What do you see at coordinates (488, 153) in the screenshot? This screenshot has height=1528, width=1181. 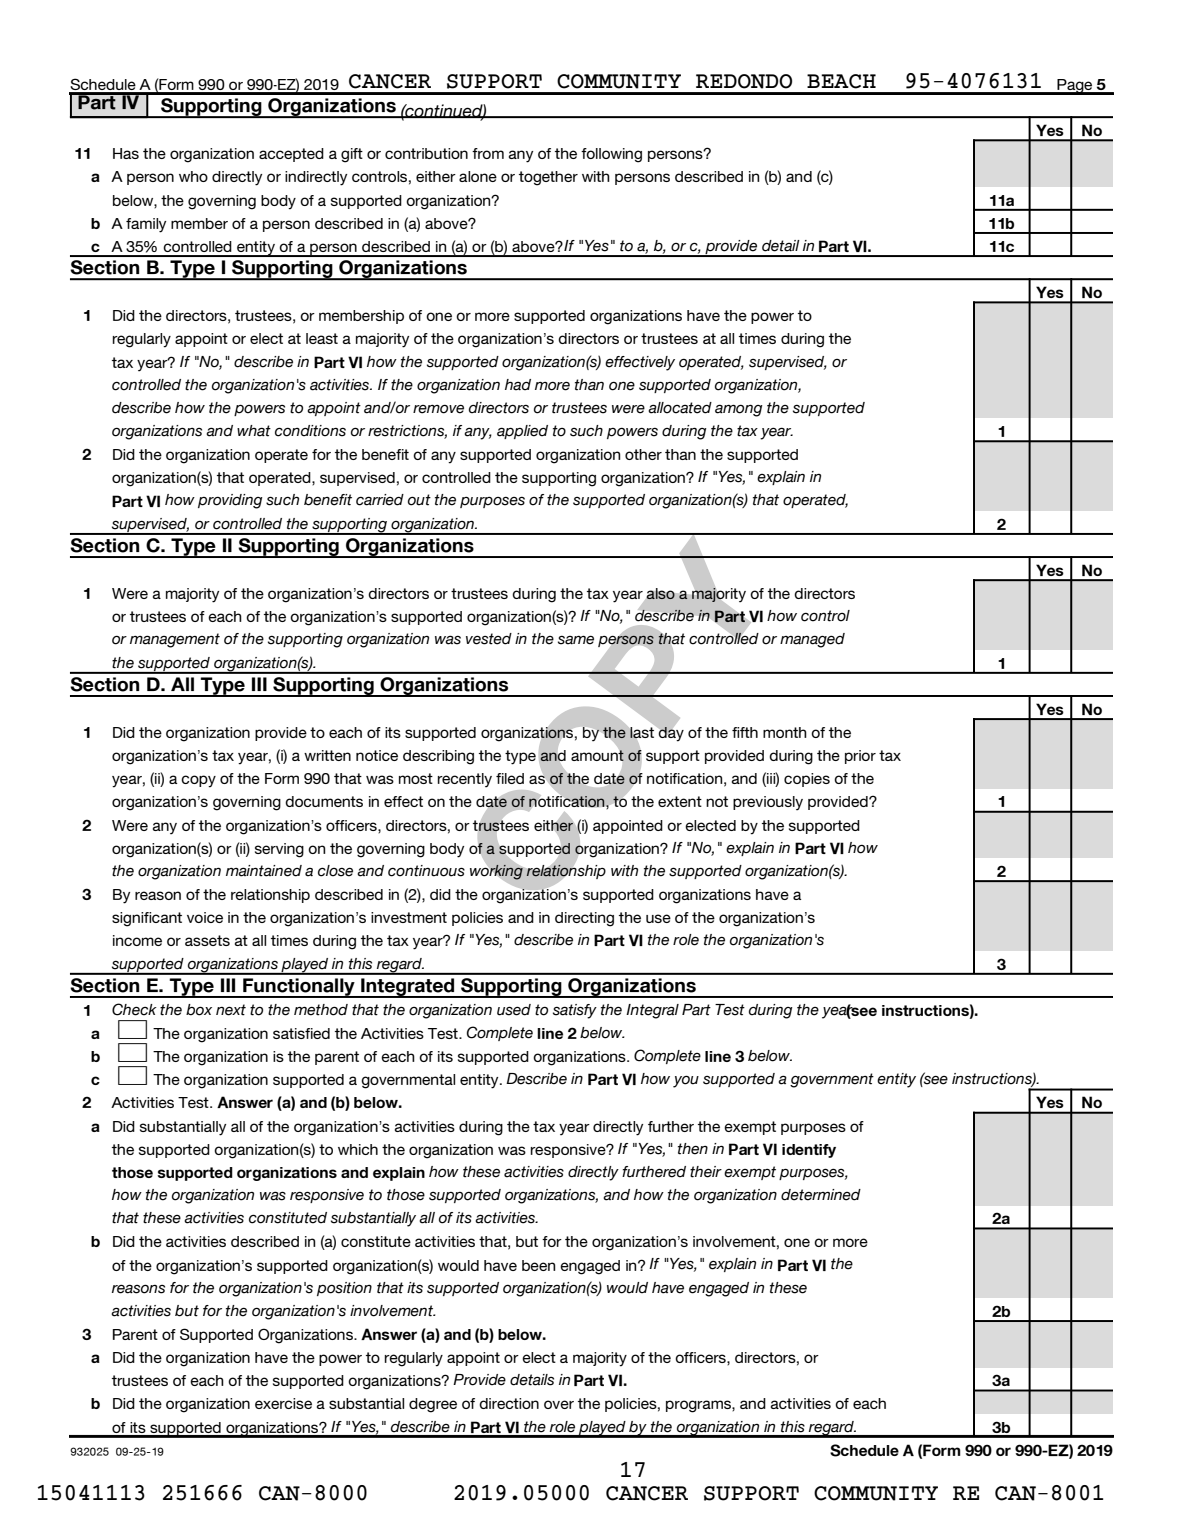 I see `from` at bounding box center [488, 153].
